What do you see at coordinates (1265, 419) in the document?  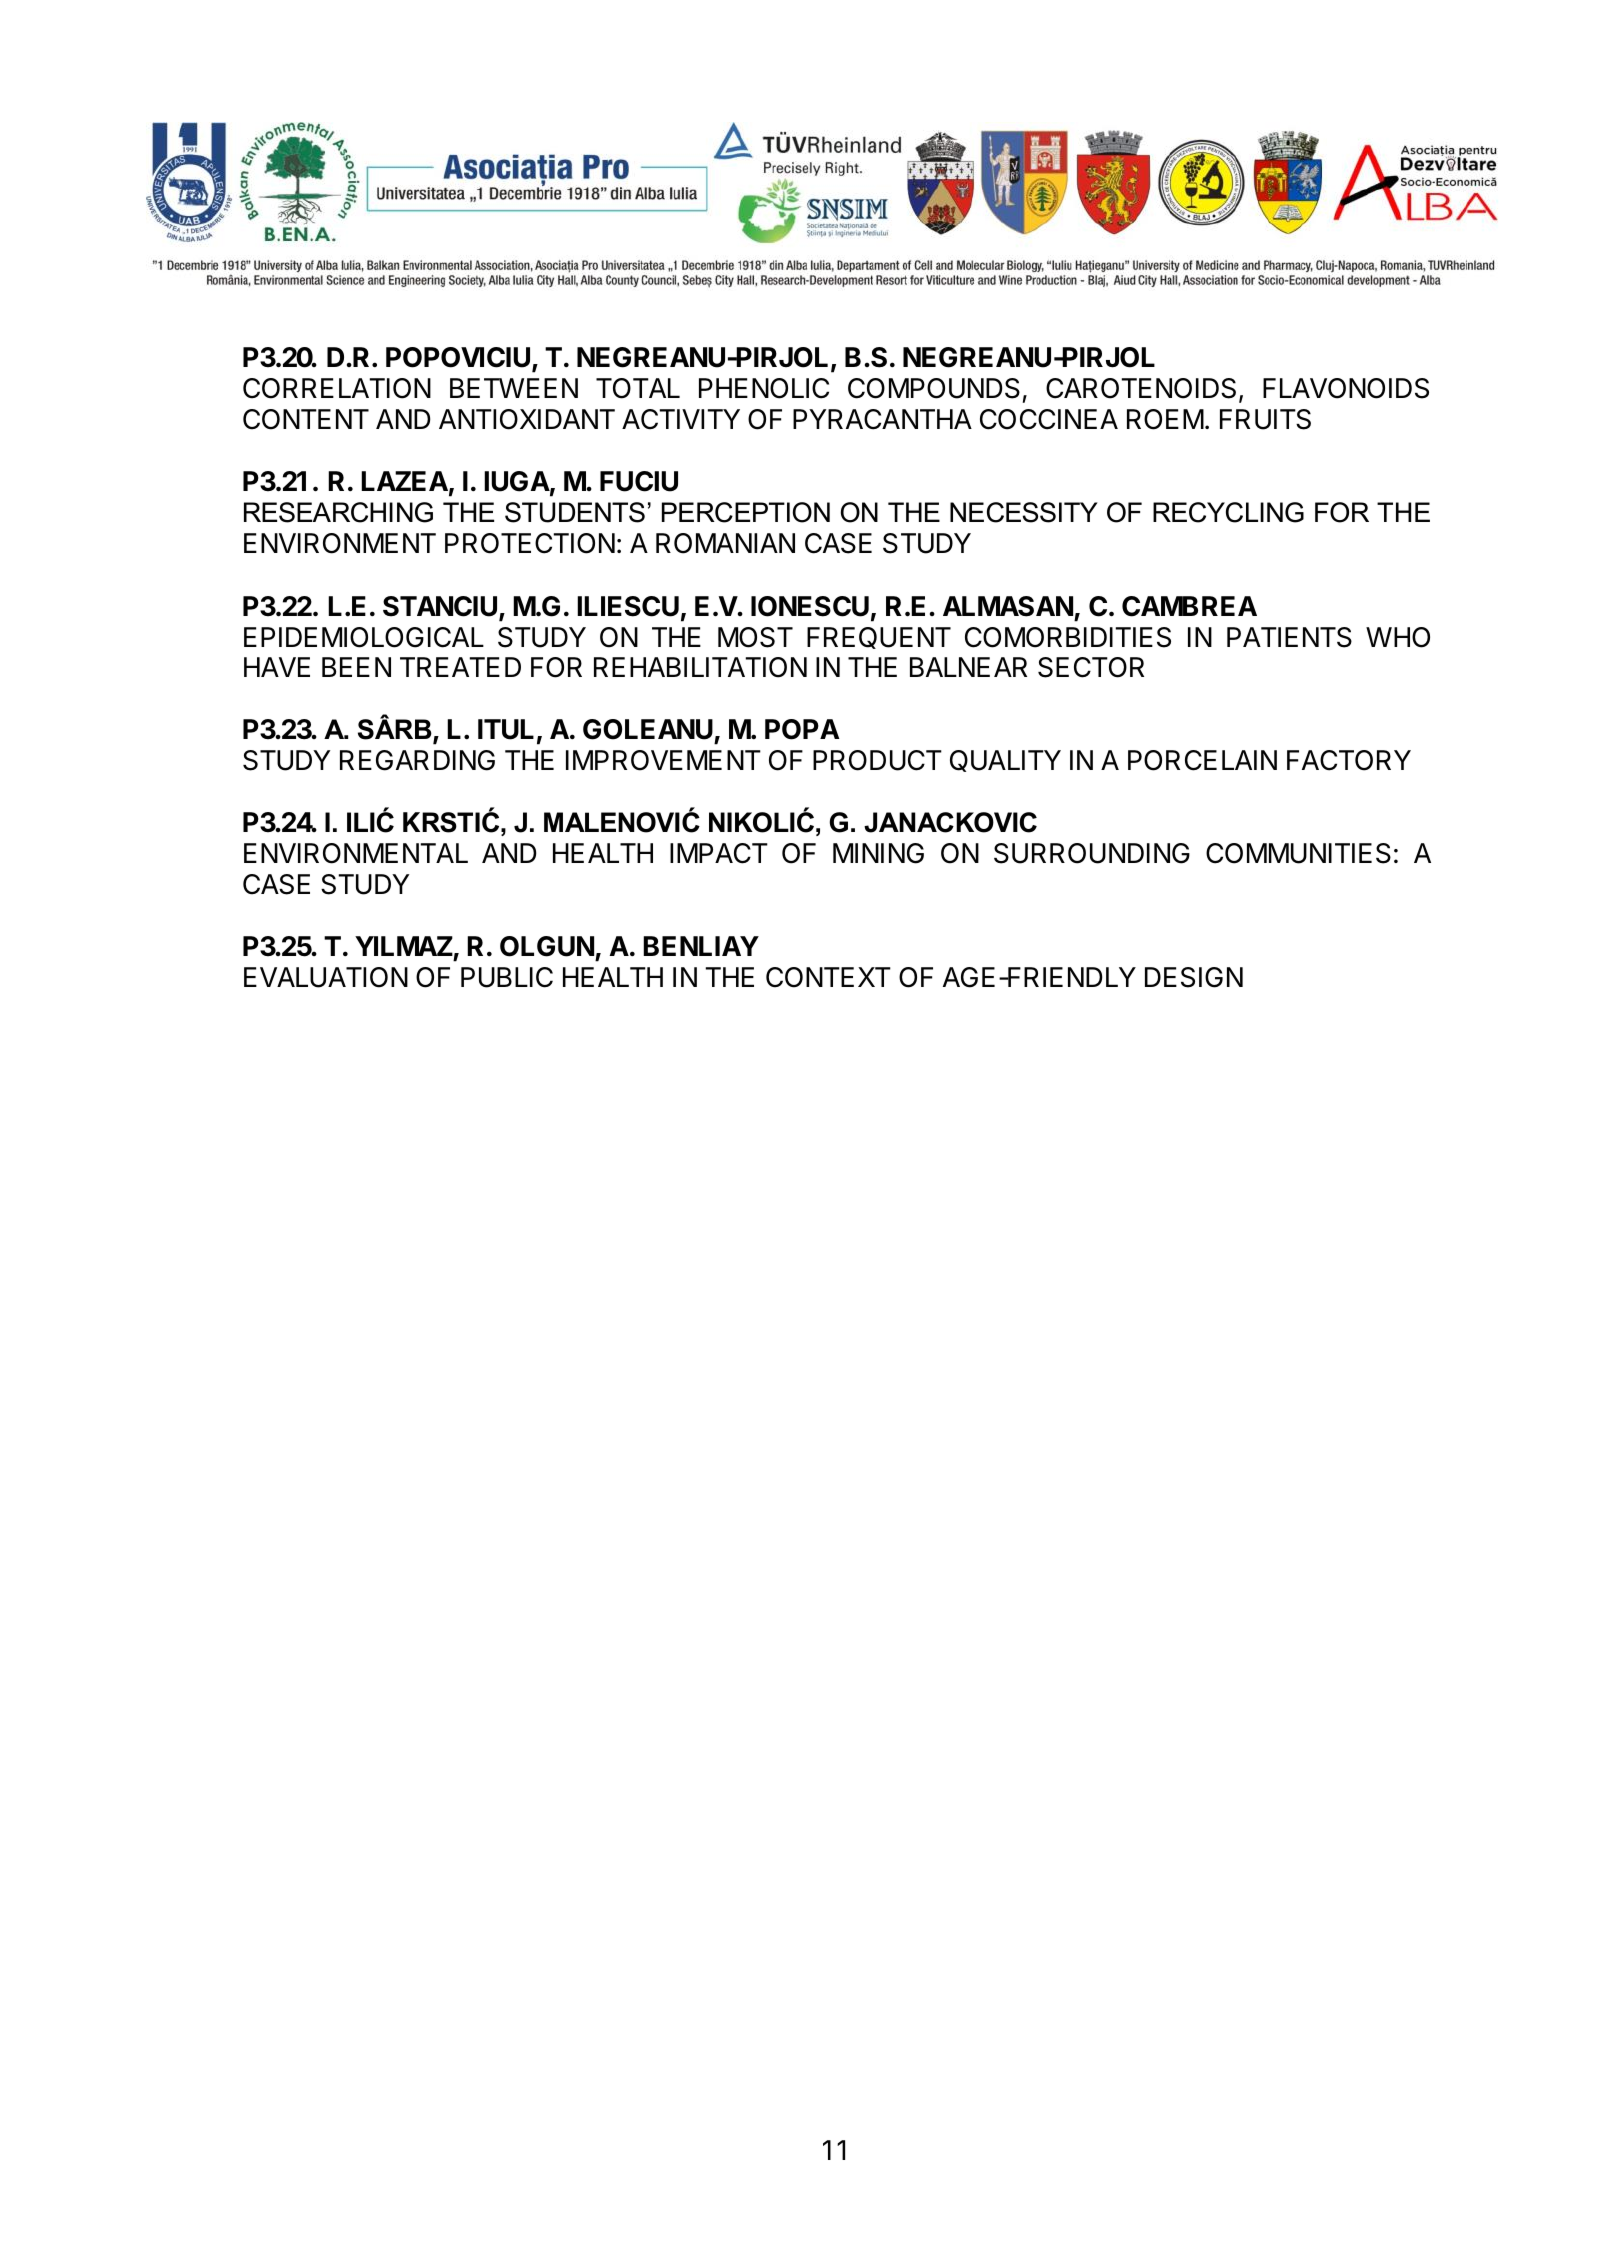 I see `FRUITS` at bounding box center [1265, 419].
